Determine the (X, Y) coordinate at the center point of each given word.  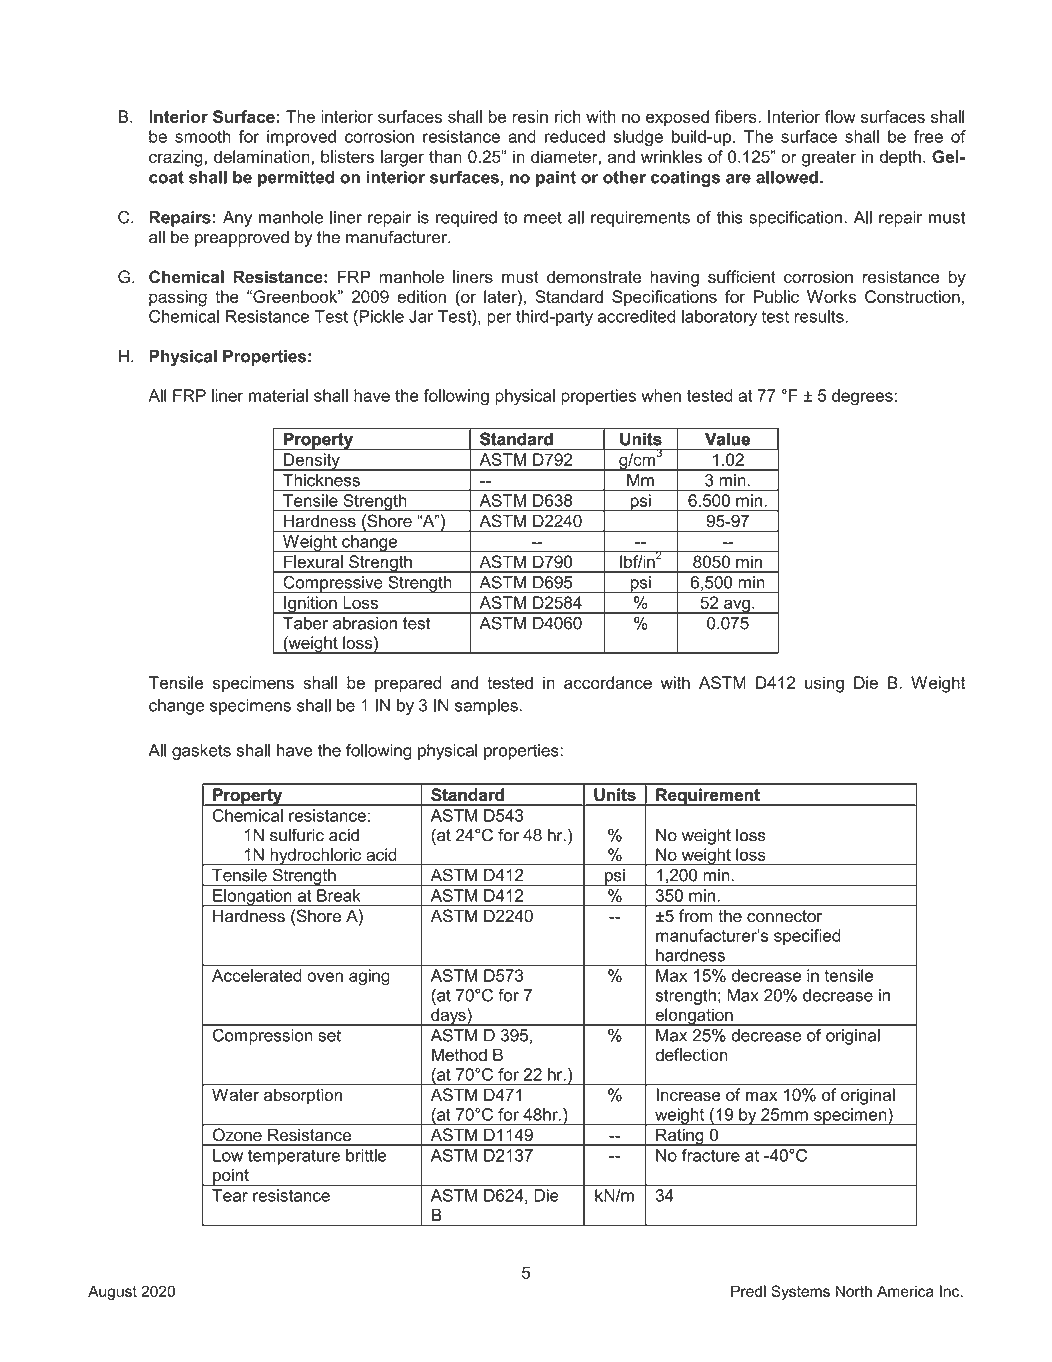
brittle (366, 1155)
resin (530, 116)
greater (829, 159)
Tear (230, 1195)
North (854, 1291)
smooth (203, 136)
